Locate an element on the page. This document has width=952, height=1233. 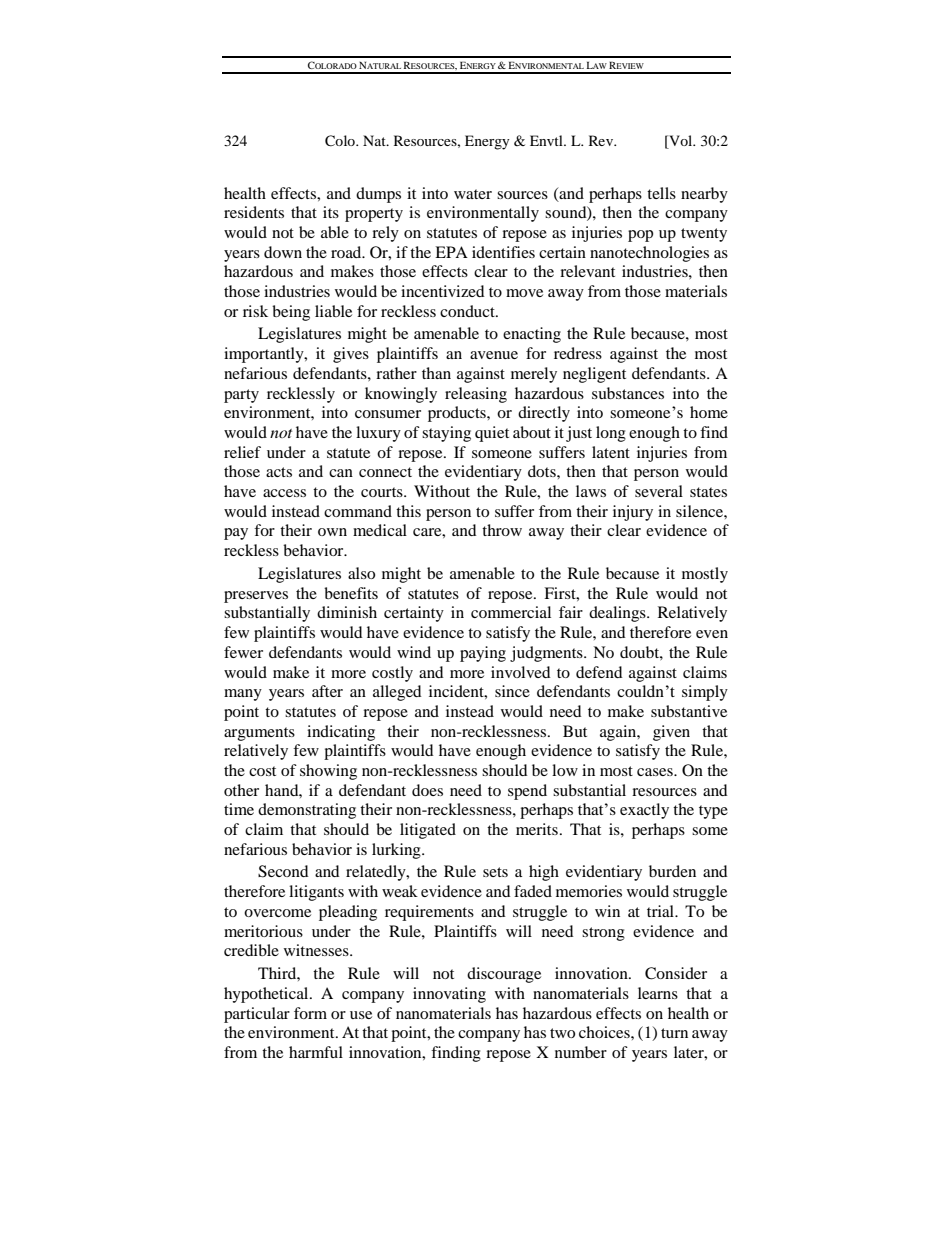
exactly is located at coordinates (644, 811).
